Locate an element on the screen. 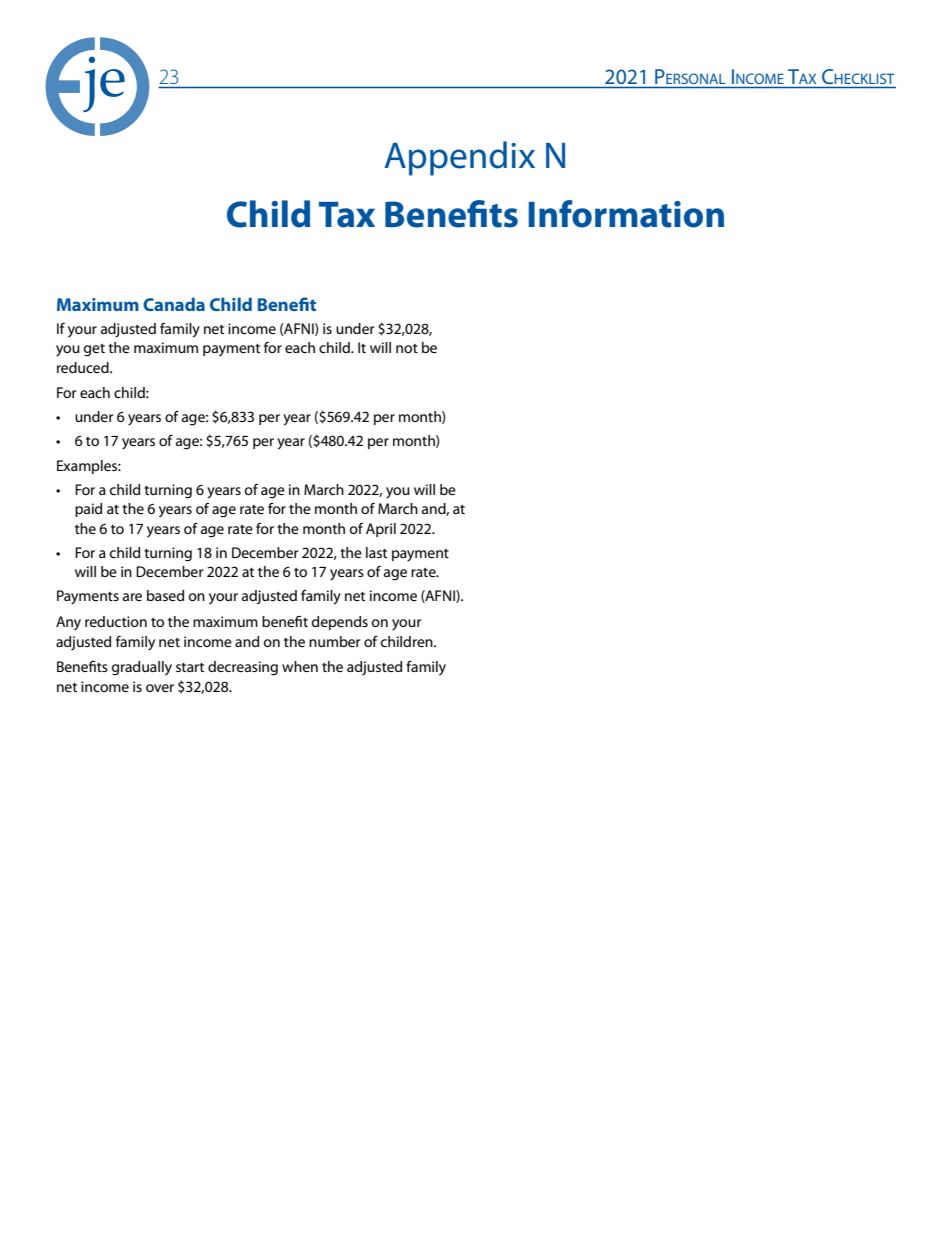 The height and width of the screenshot is (1233, 952). reduced is located at coordinates (84, 367).
